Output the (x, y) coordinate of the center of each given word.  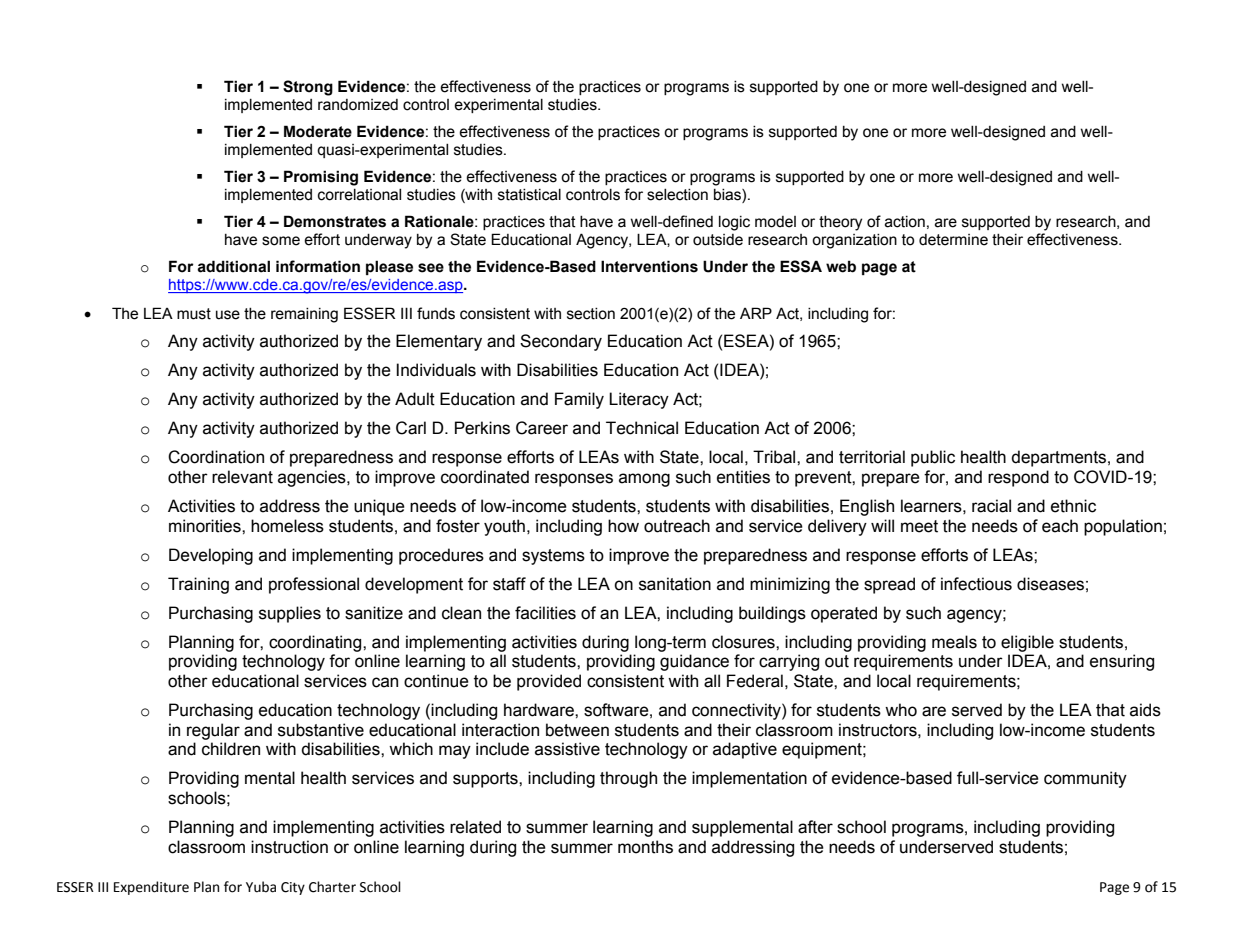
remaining (304, 315)
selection (677, 195)
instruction (289, 847)
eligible (1027, 643)
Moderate (318, 131)
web (841, 266)
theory (840, 223)
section (591, 314)
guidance (694, 662)
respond (1018, 478)
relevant (242, 477)
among (644, 480)
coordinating (316, 643)
